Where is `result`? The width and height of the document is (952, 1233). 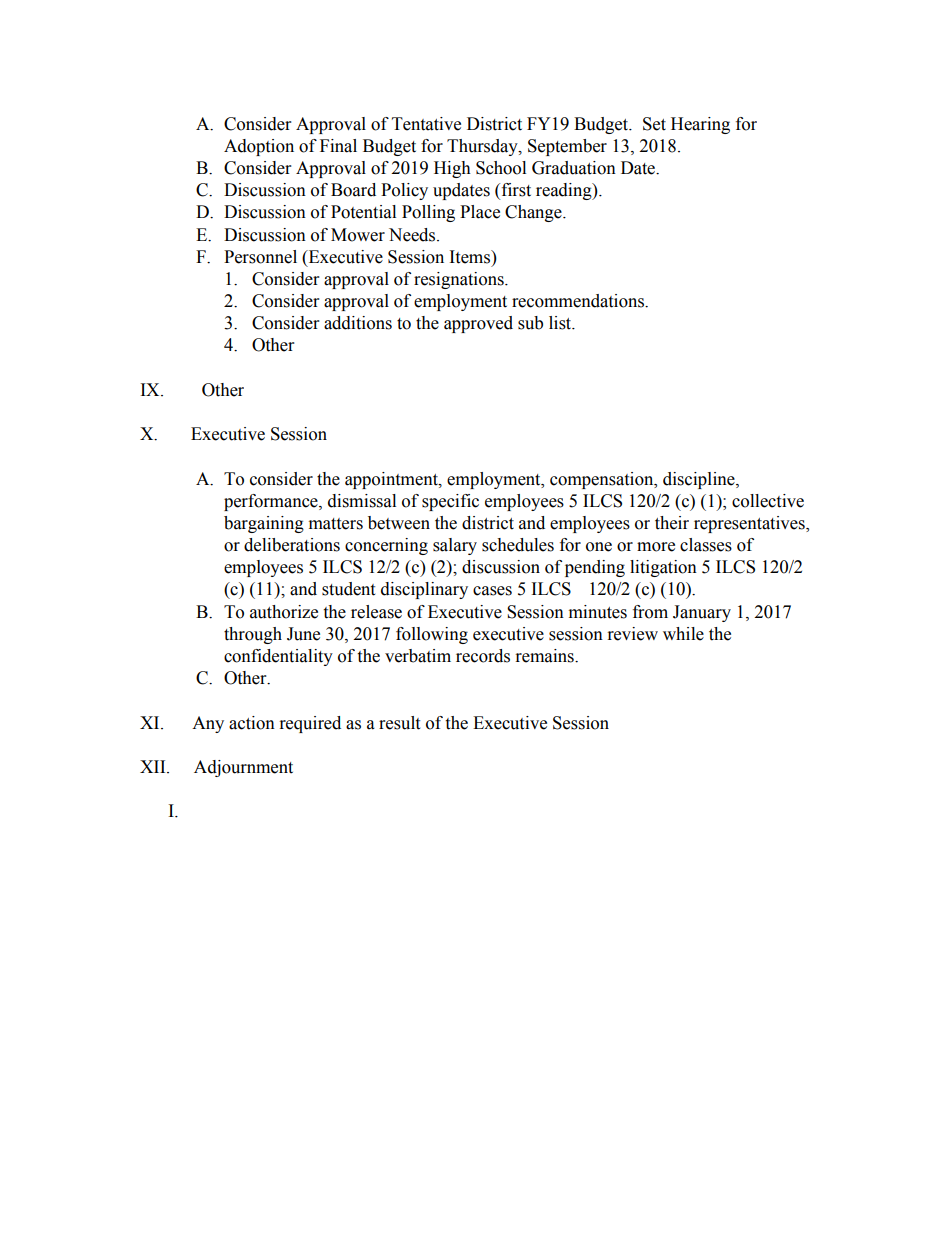 result is located at coordinates (399, 723).
